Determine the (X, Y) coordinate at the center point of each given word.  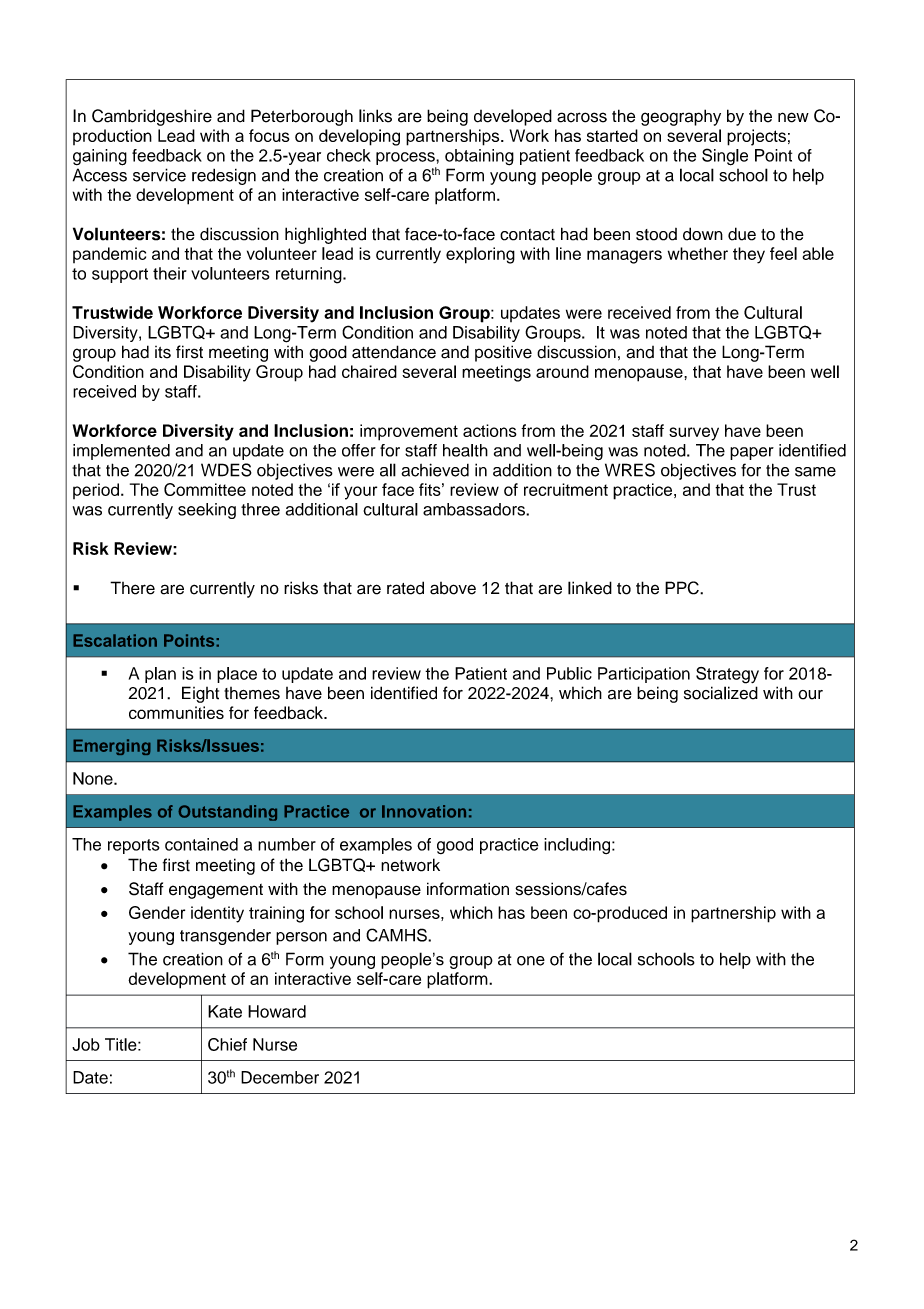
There (132, 588)
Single (725, 157)
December (280, 1077)
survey (694, 434)
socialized (721, 693)
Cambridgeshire (152, 117)
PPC (683, 588)
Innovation (424, 811)
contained (201, 844)
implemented (121, 452)
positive (503, 353)
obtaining (479, 157)
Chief (227, 1044)
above (453, 588)
